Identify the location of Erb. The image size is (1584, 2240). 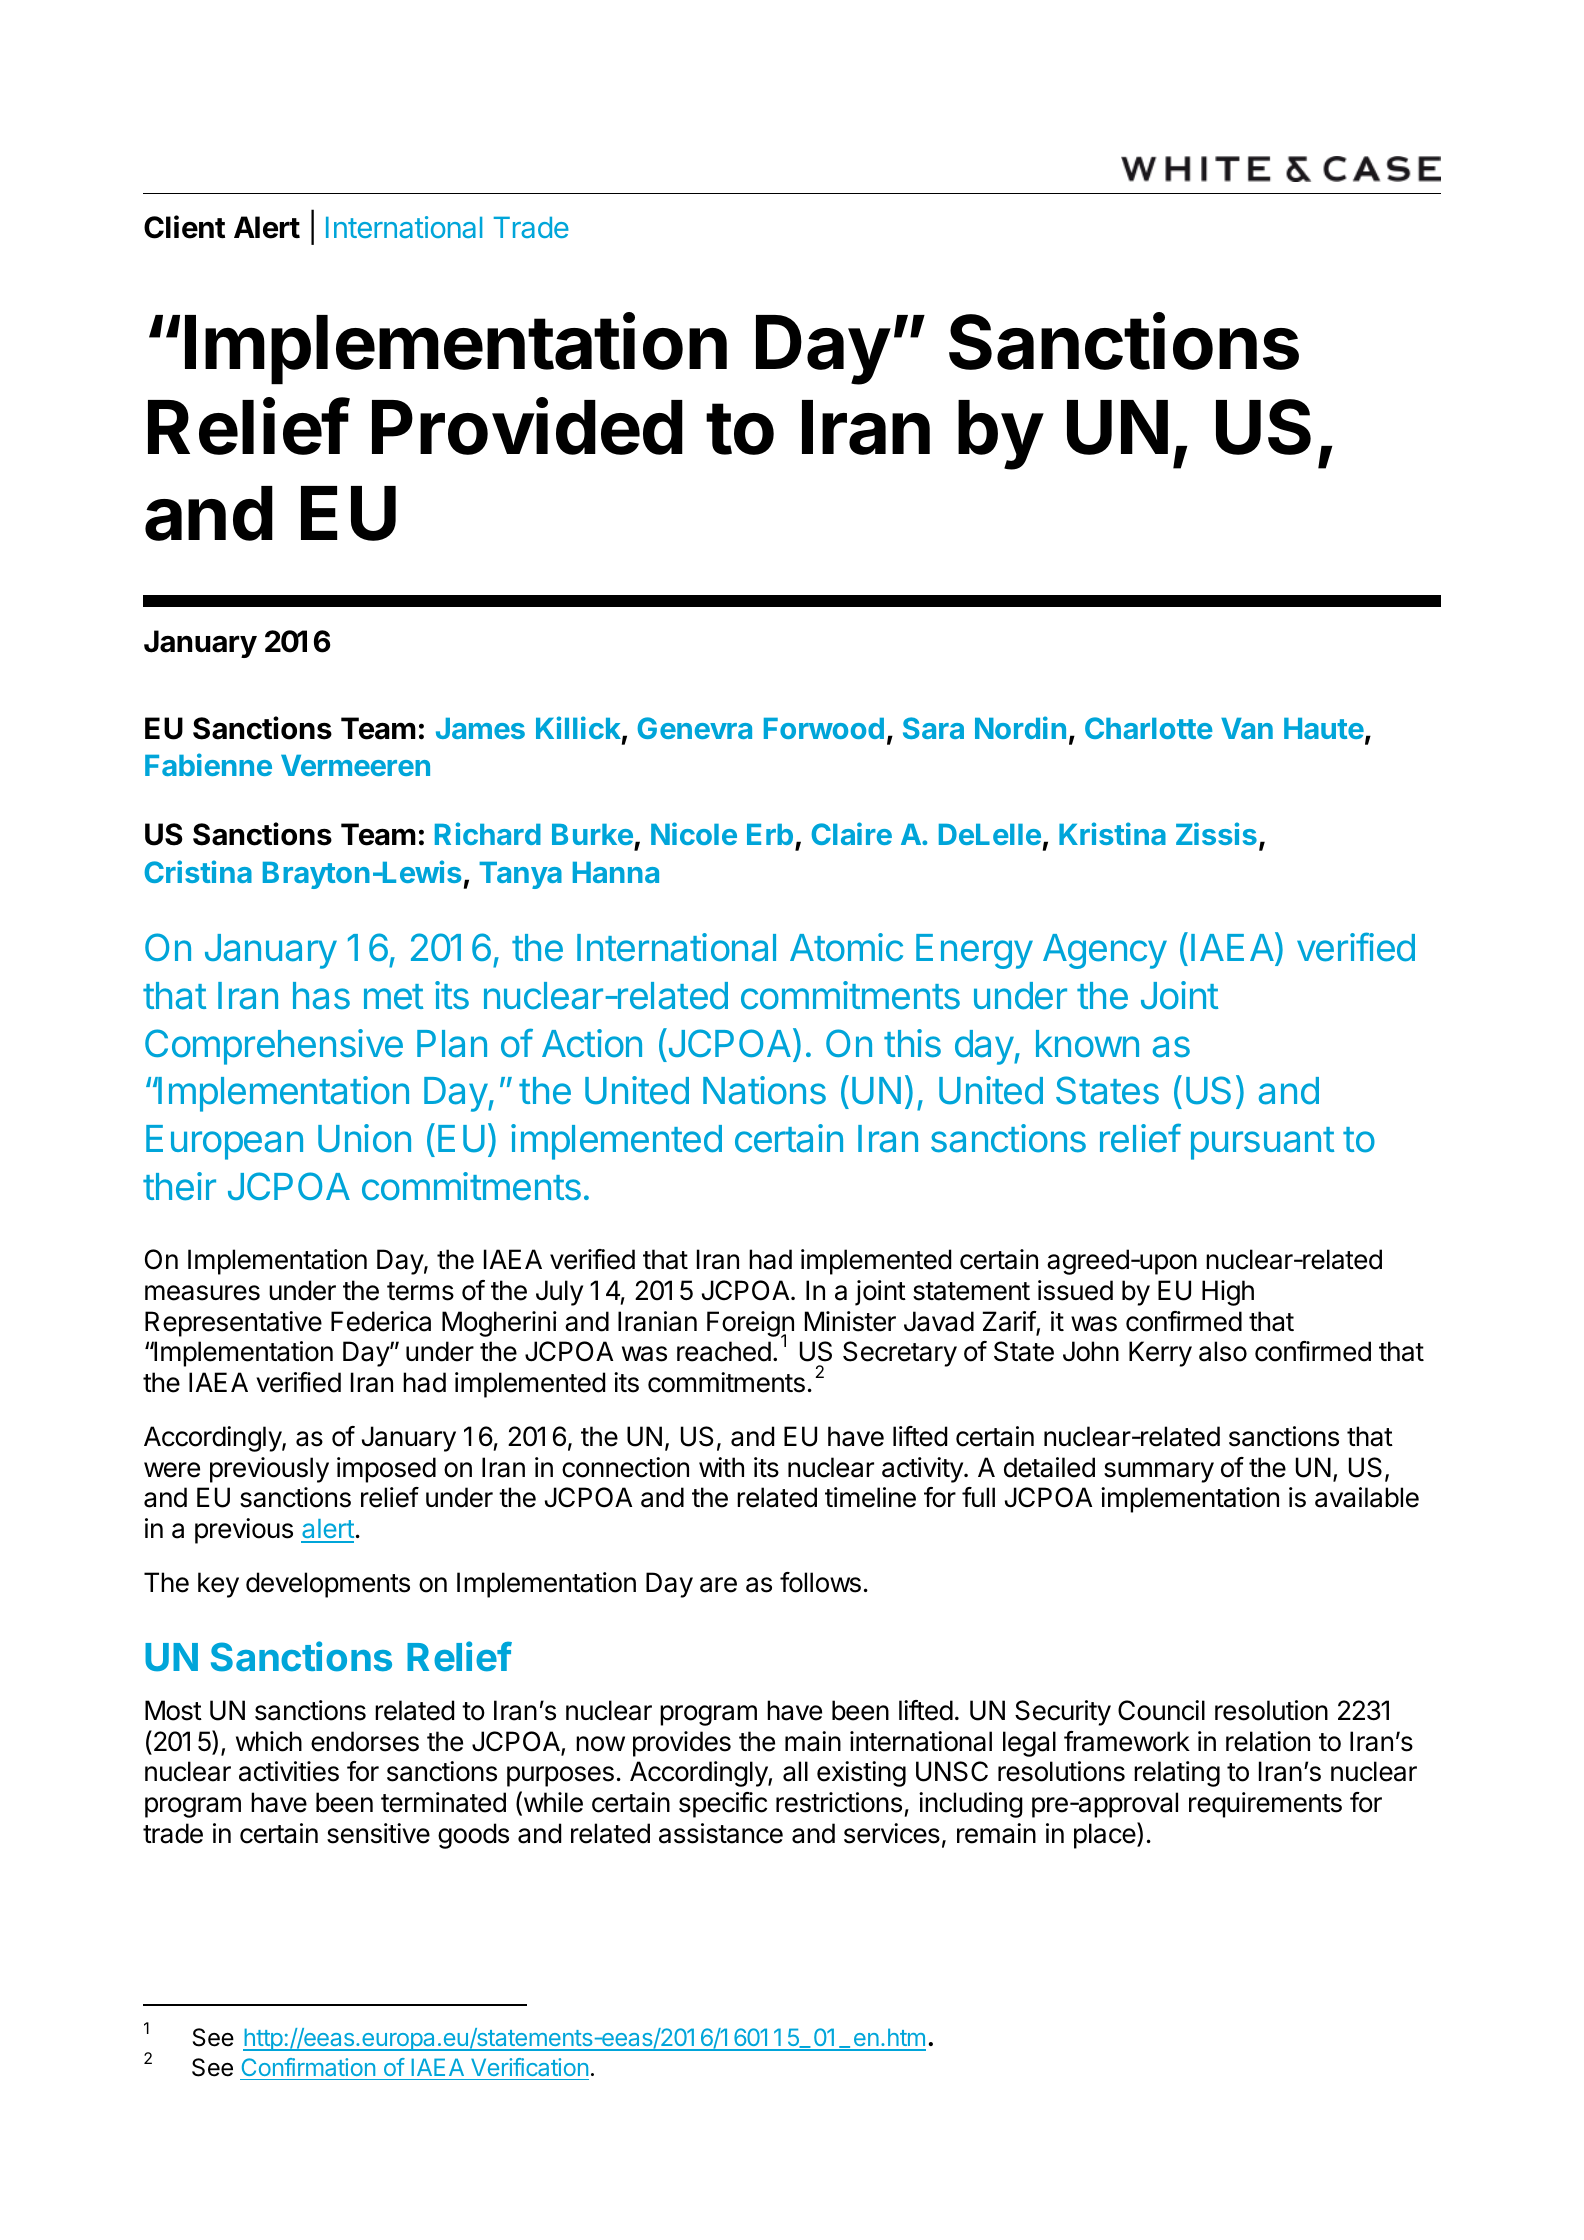
(770, 834).
